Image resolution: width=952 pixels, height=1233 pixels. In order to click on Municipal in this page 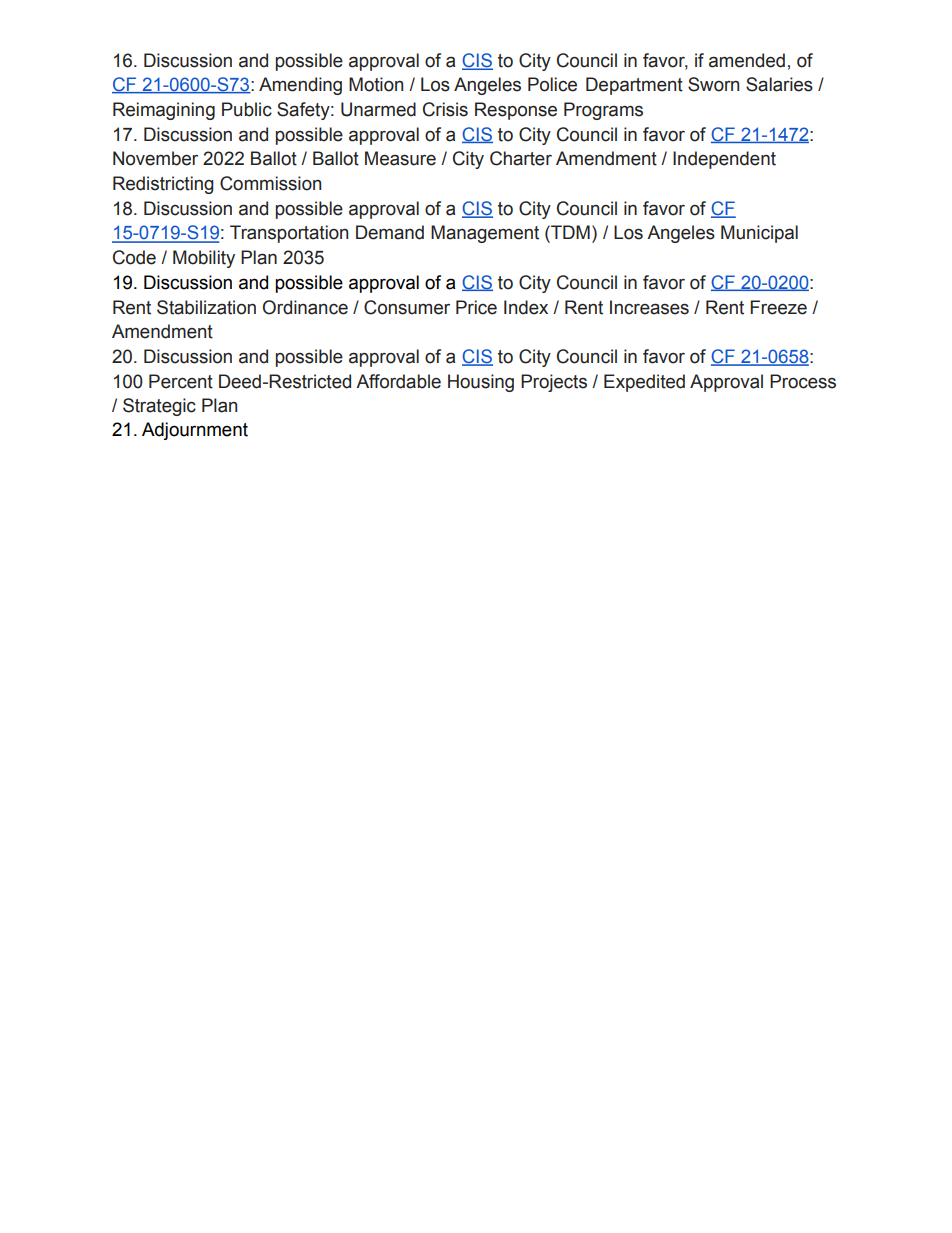, I will do `click(759, 234)`.
